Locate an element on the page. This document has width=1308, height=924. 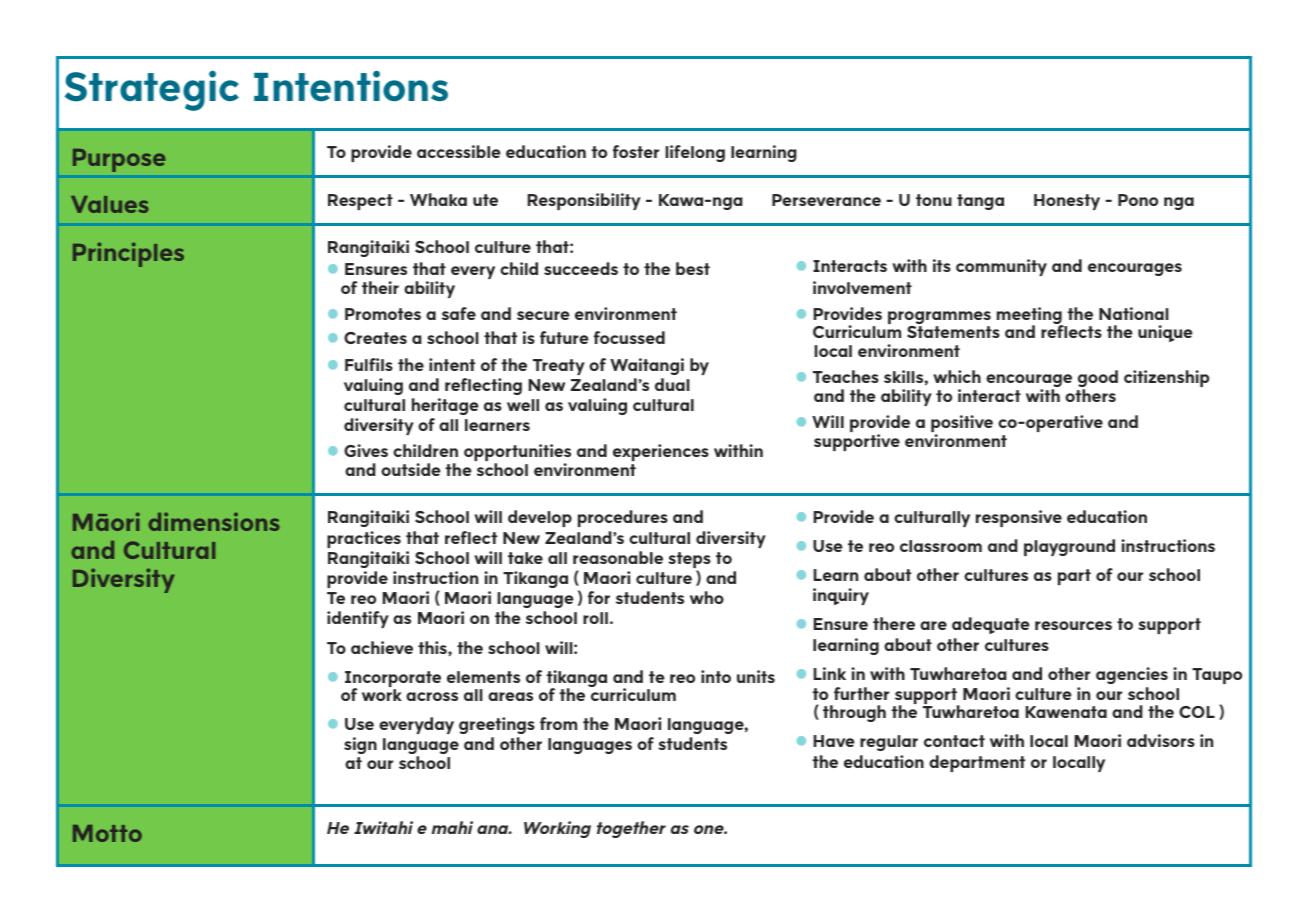
Gives is located at coordinates (366, 450).
